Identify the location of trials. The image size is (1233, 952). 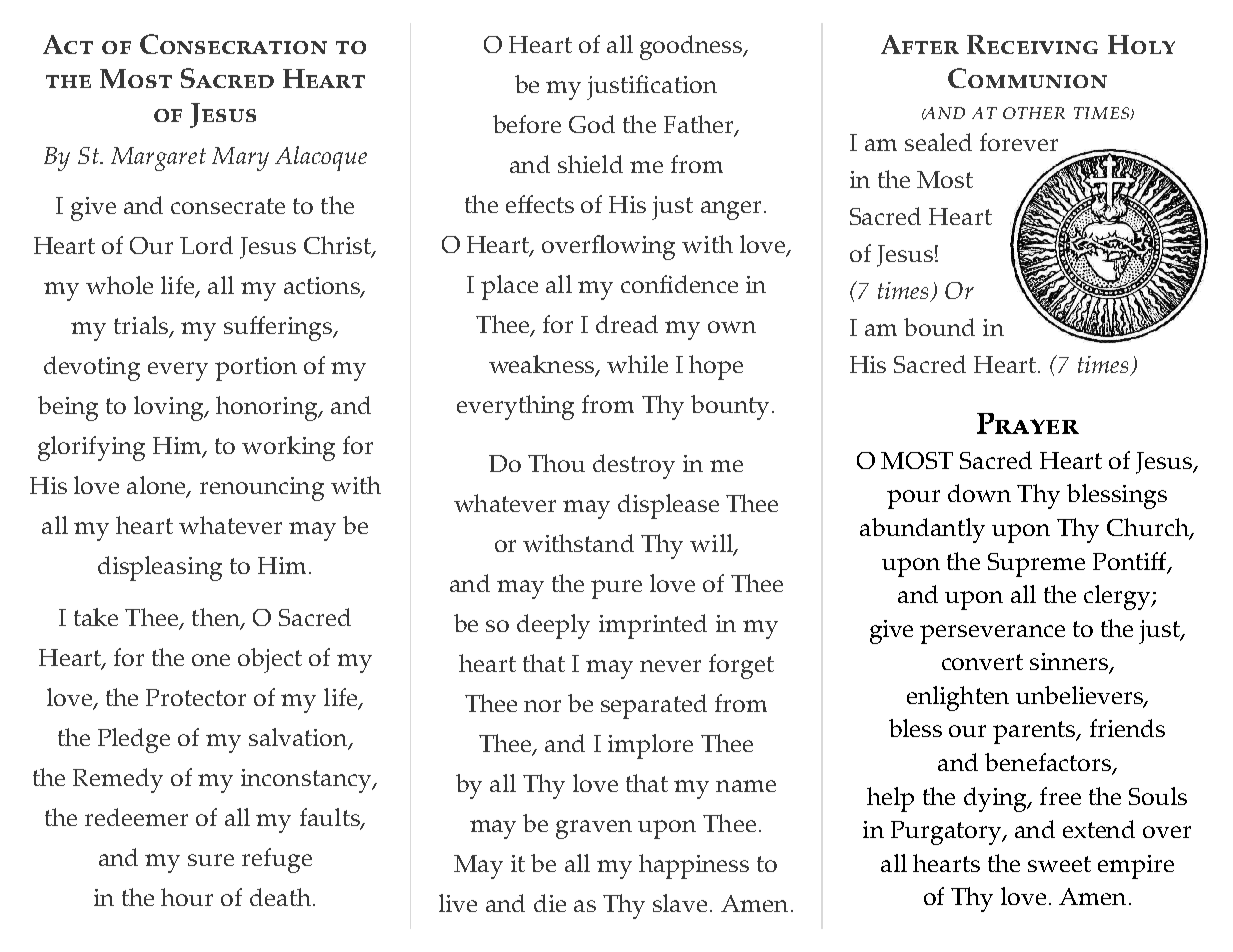
(142, 326).
